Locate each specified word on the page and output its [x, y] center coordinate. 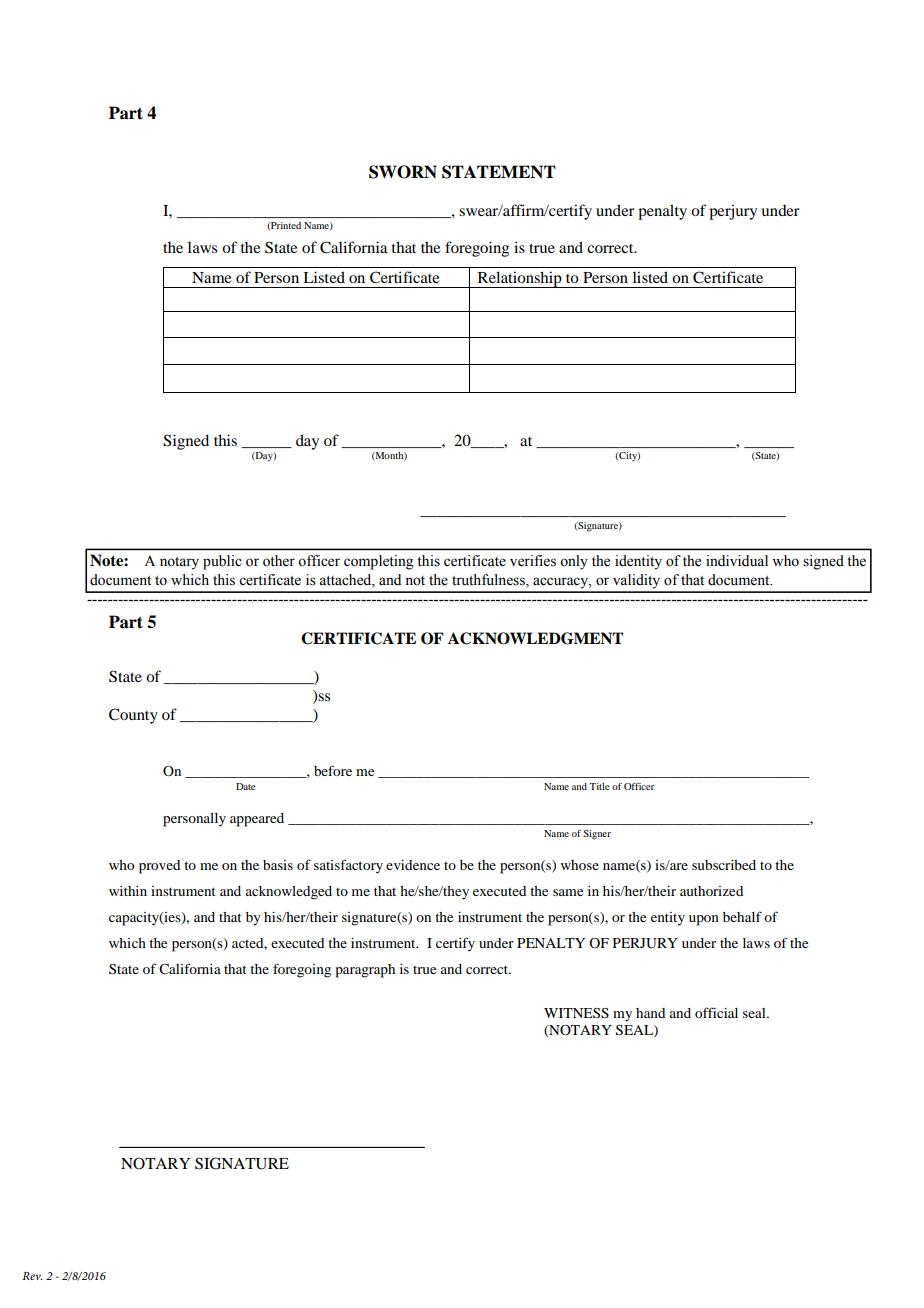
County [133, 716]
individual [737, 561]
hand [650, 1013]
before [333, 770]
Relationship [519, 279]
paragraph [365, 971]
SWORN [403, 172]
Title [599, 786]
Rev [32, 1276]
